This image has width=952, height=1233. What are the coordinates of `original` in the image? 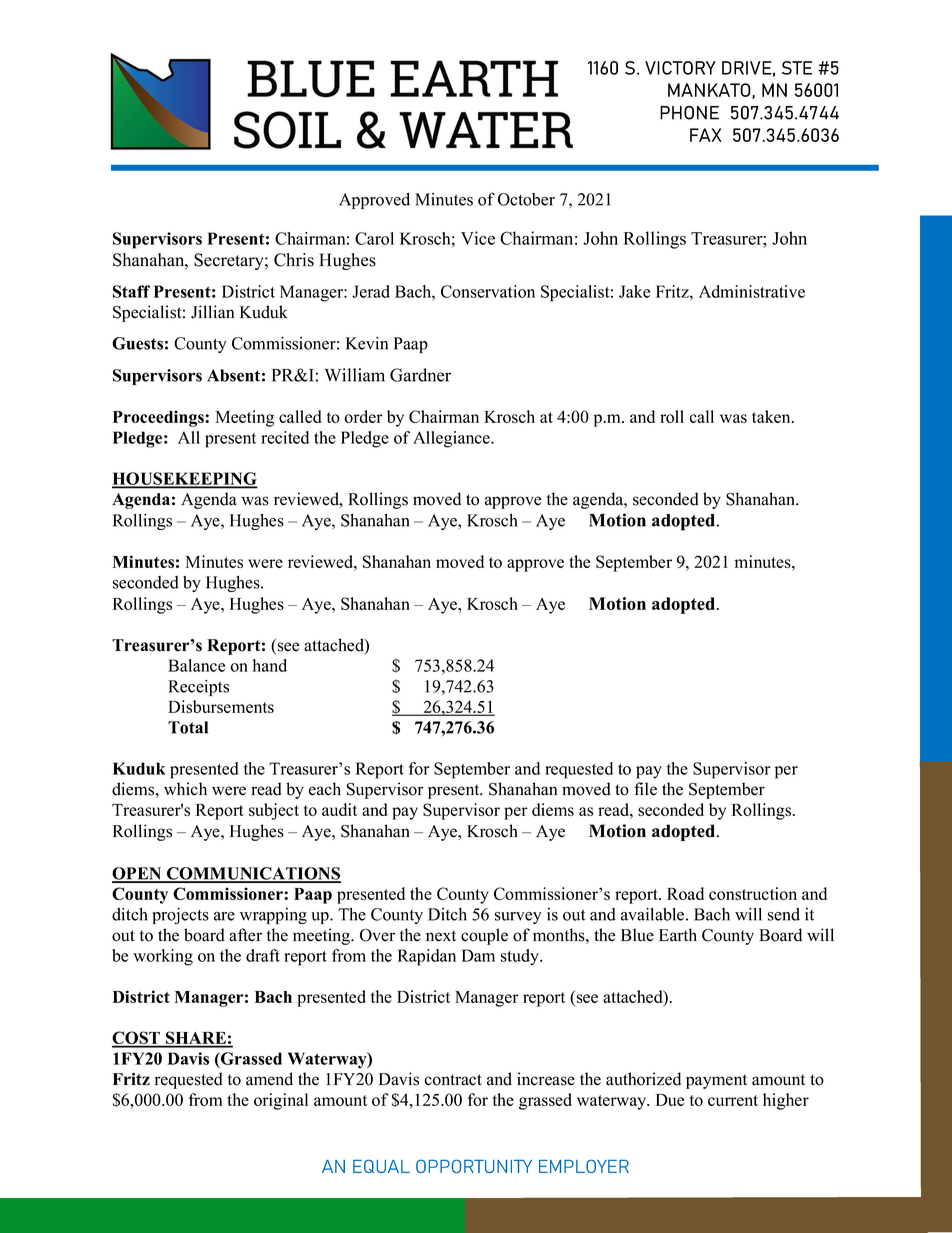 It's located at (281, 1101).
